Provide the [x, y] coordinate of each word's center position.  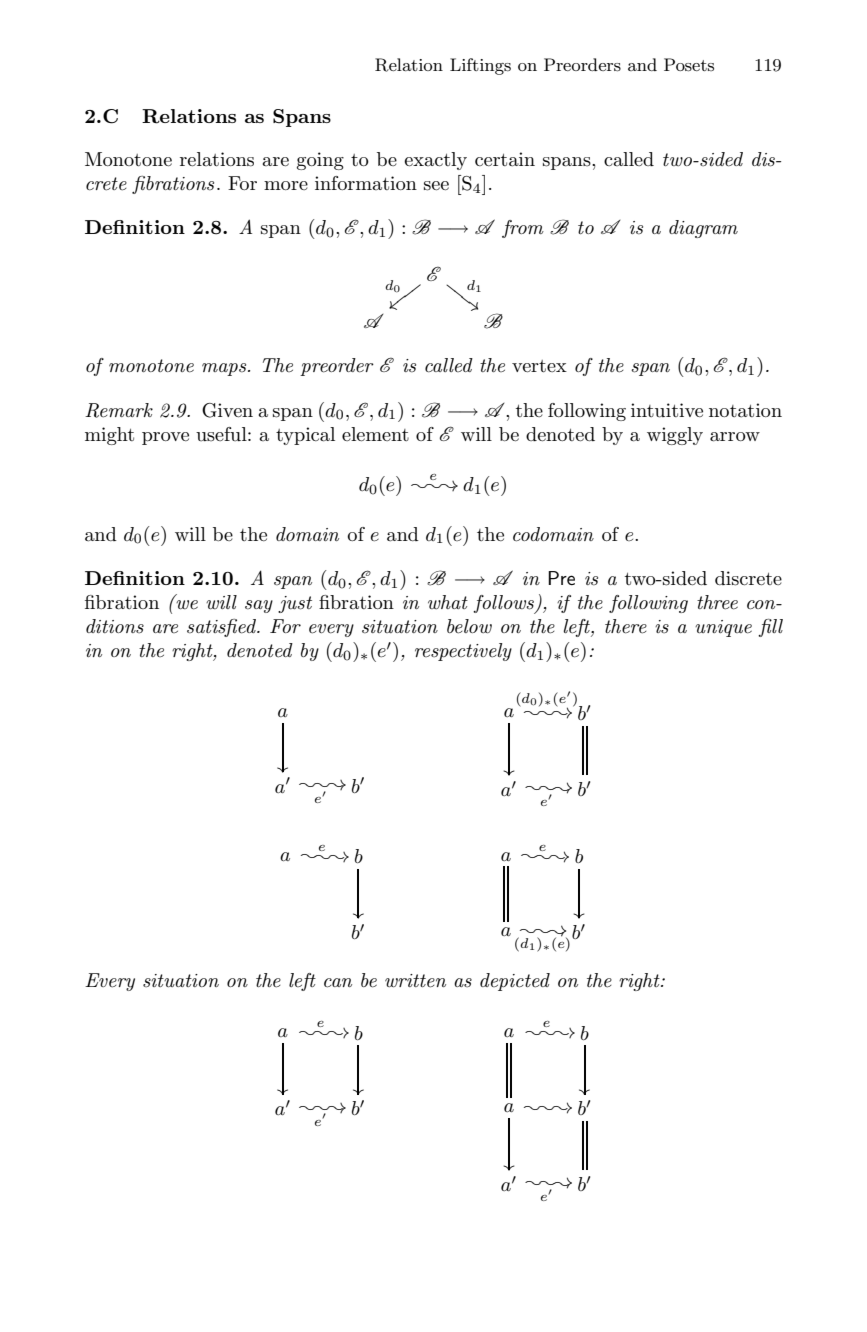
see [436, 186]
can [338, 983]
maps [225, 369]
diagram [703, 229]
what [448, 602]
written [415, 981]
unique [723, 628]
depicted [515, 982]
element [375, 434]
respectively [463, 652]
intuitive [667, 410]
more [286, 185]
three [717, 602]
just [295, 604]
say [259, 606]
